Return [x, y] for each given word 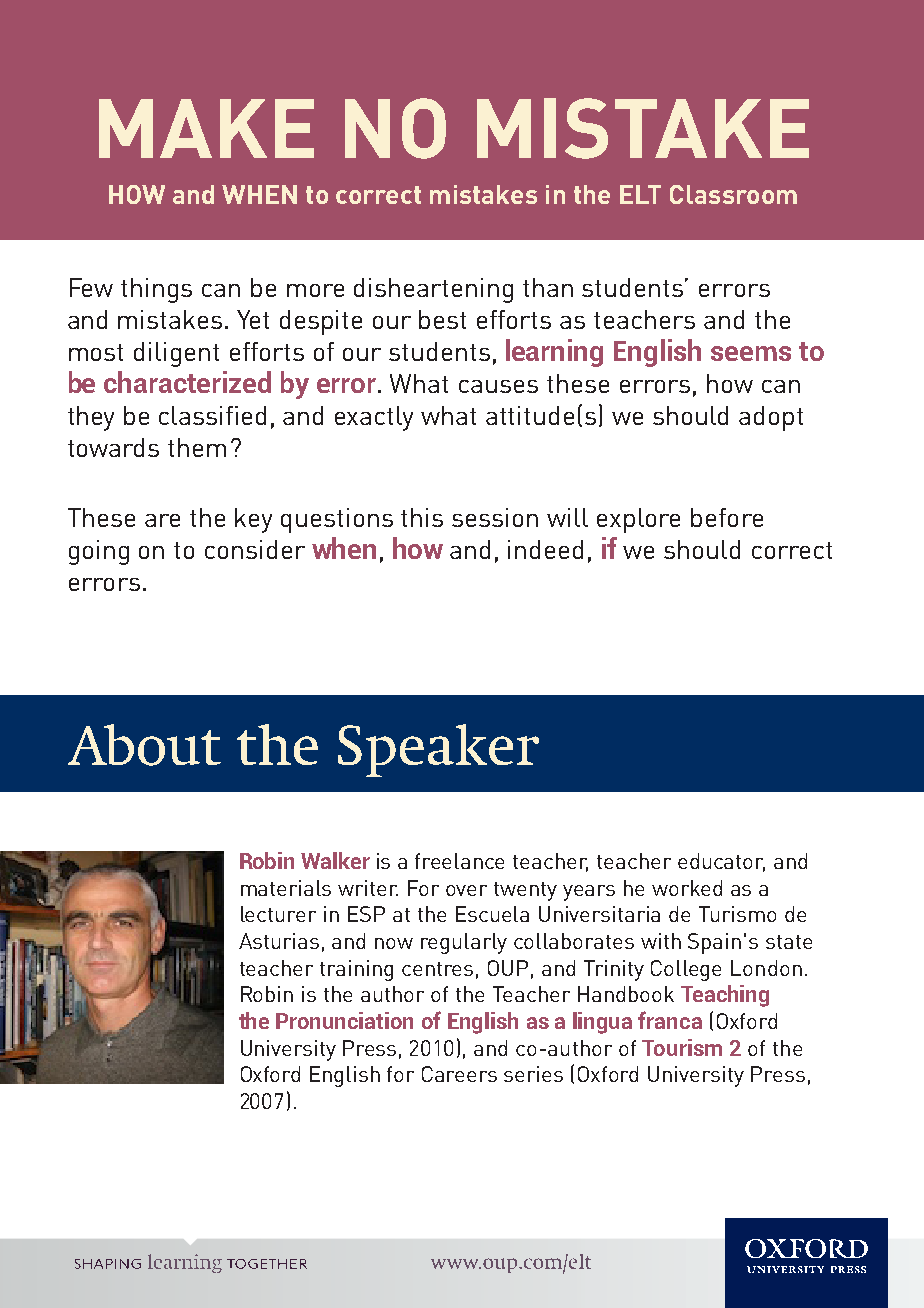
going [99, 552]
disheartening [433, 290]
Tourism [682, 1047]
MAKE [206, 128]
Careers [459, 1074]
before [727, 517]
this [422, 517]
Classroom [733, 194]
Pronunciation [344, 1020]
